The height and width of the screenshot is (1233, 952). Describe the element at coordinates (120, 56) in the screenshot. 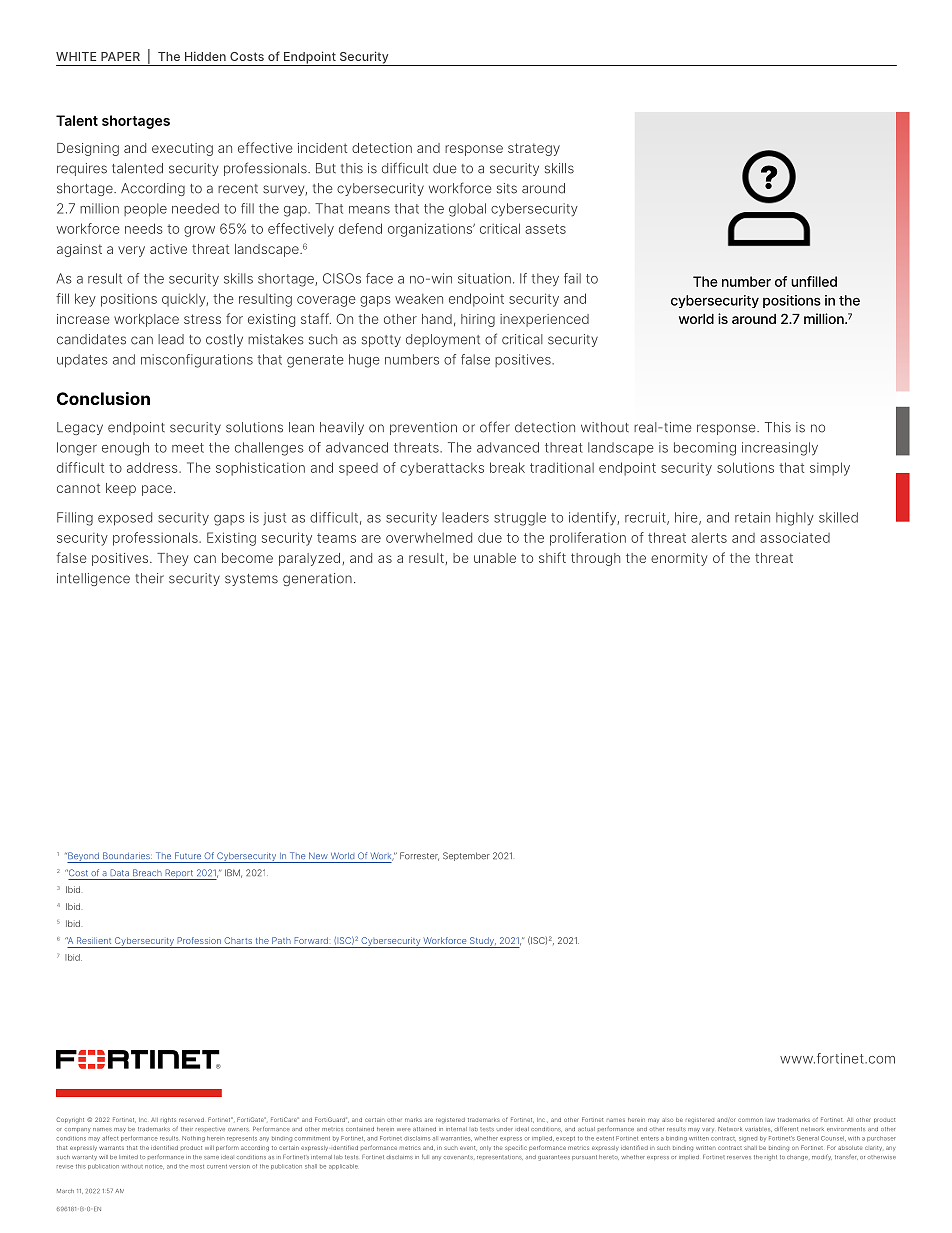

I see `PAPER` at that location.
